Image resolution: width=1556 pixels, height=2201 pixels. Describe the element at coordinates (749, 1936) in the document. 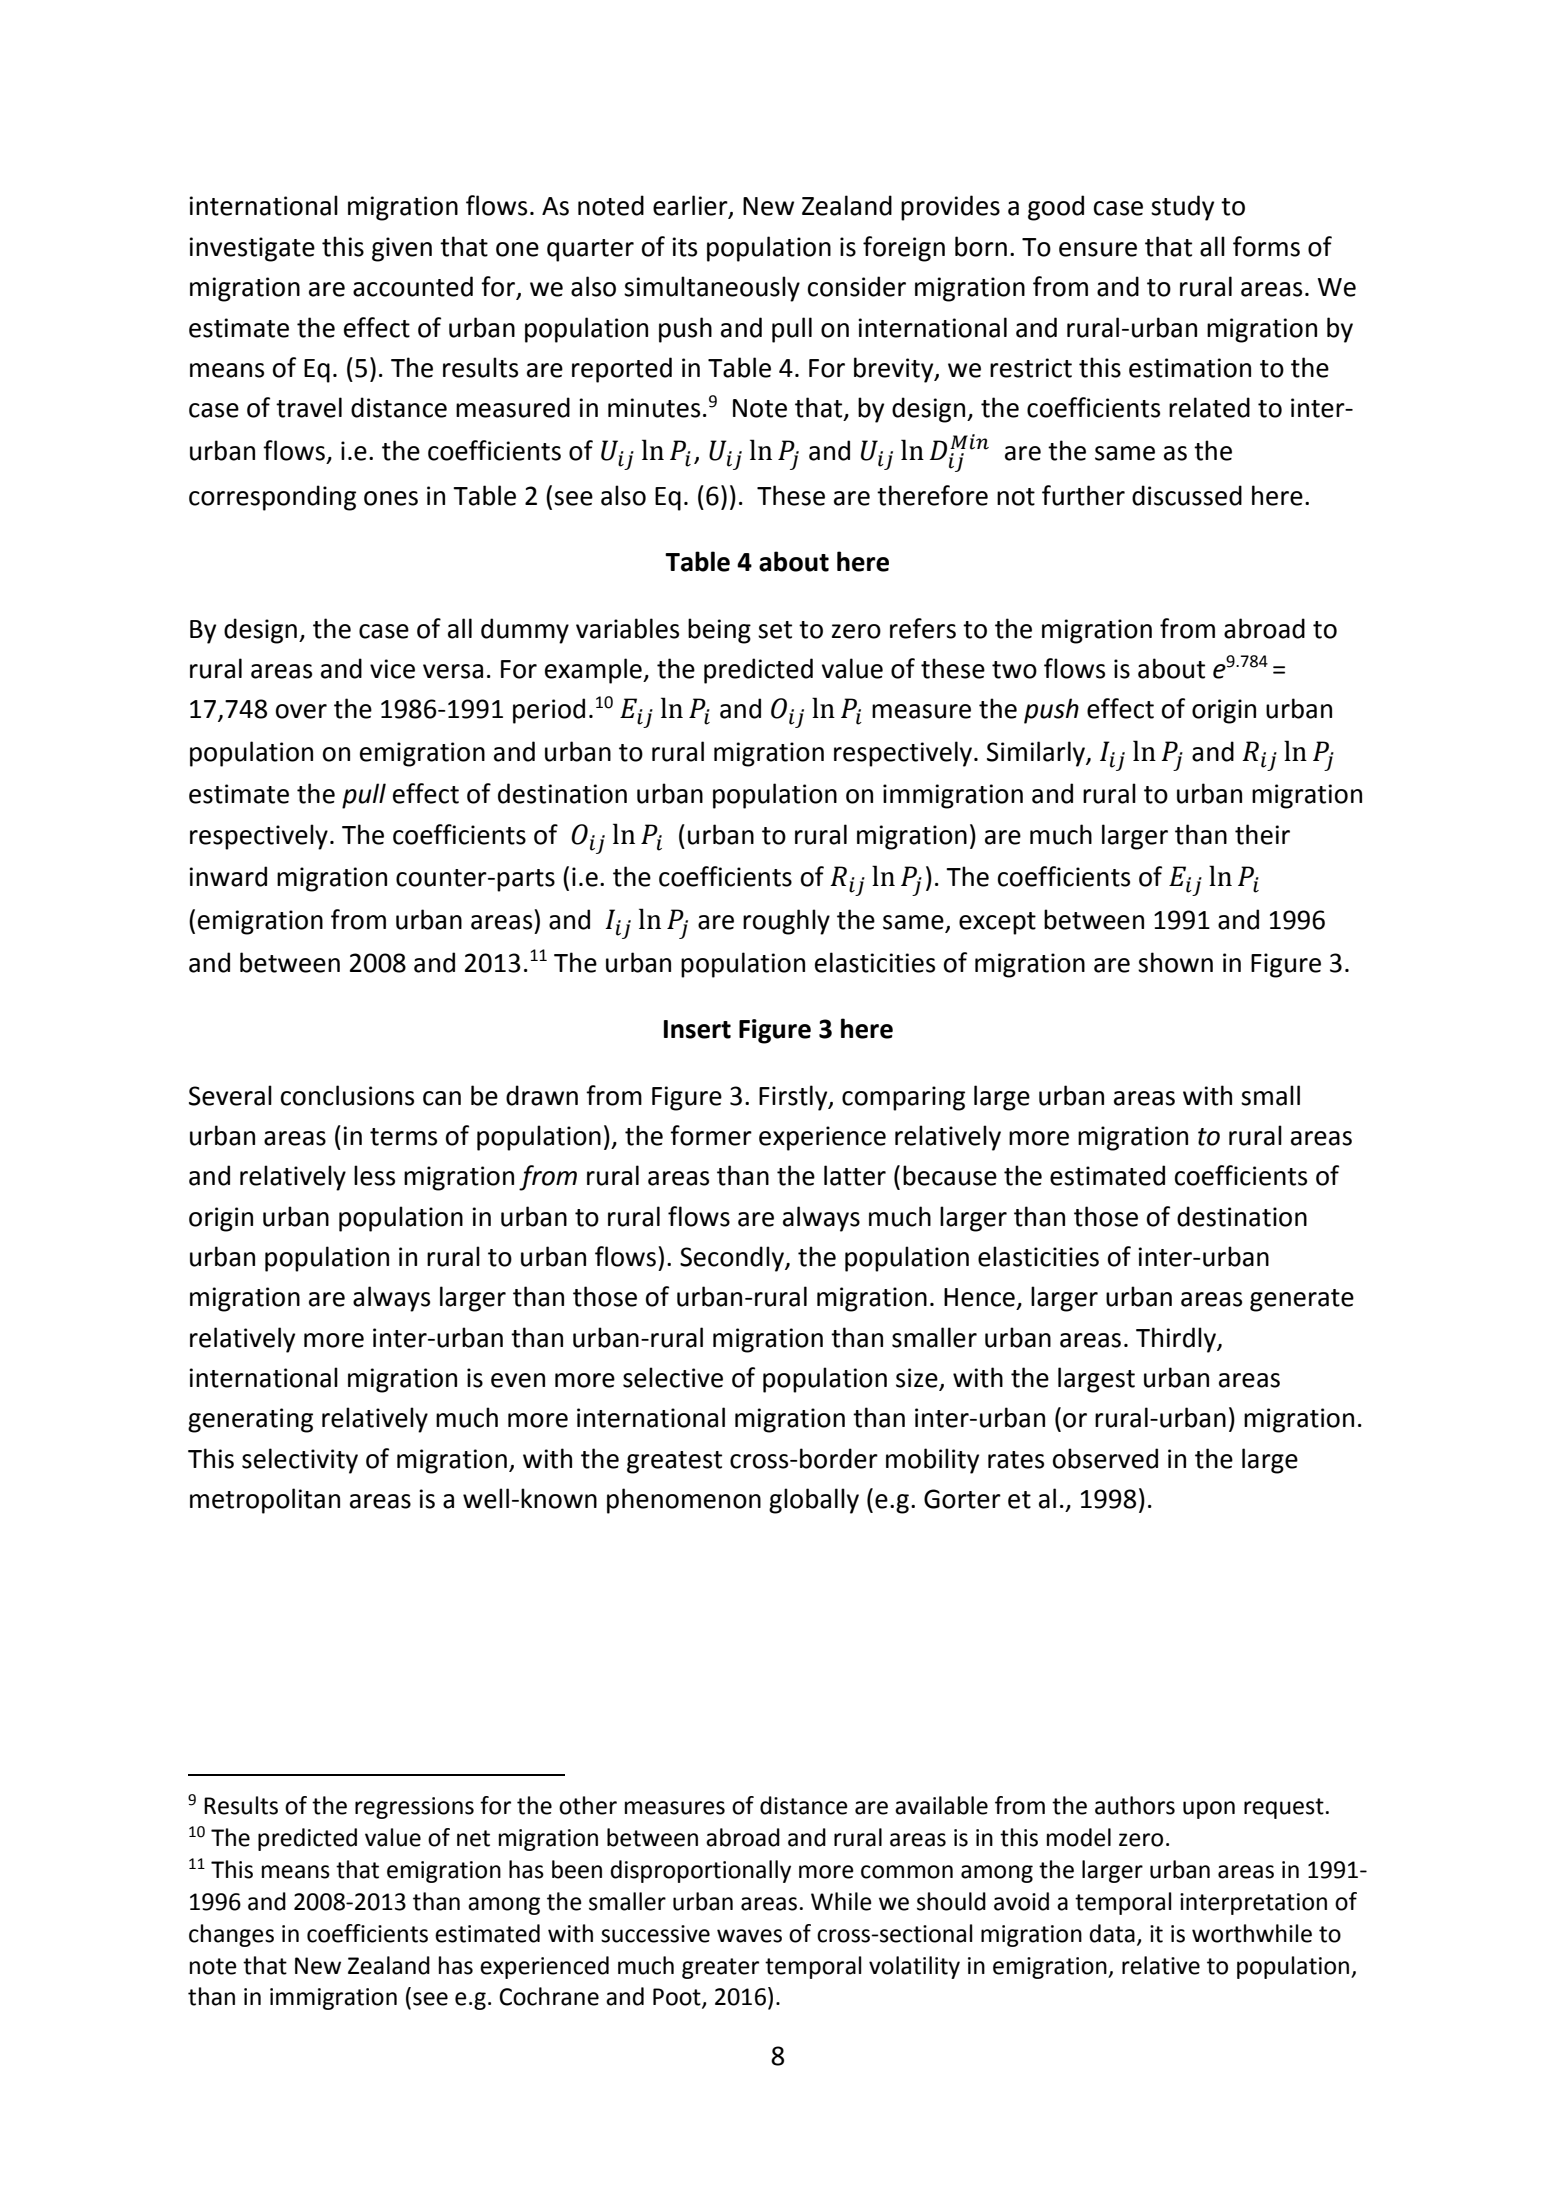

I see `waves` at that location.
